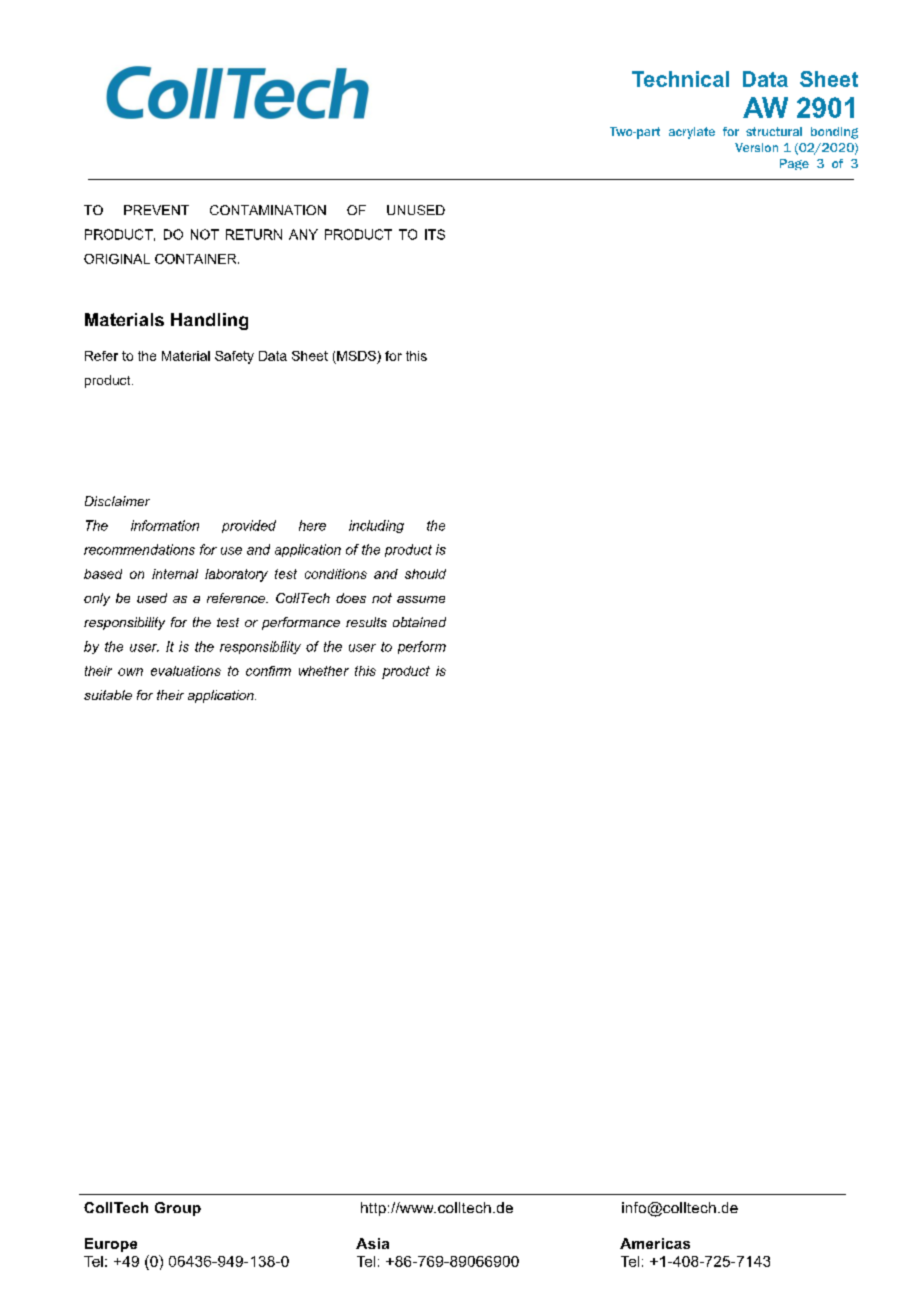 The width and height of the screenshot is (924, 1308). What do you see at coordinates (186, 671) in the screenshot?
I see `evaluations` at bounding box center [186, 671].
